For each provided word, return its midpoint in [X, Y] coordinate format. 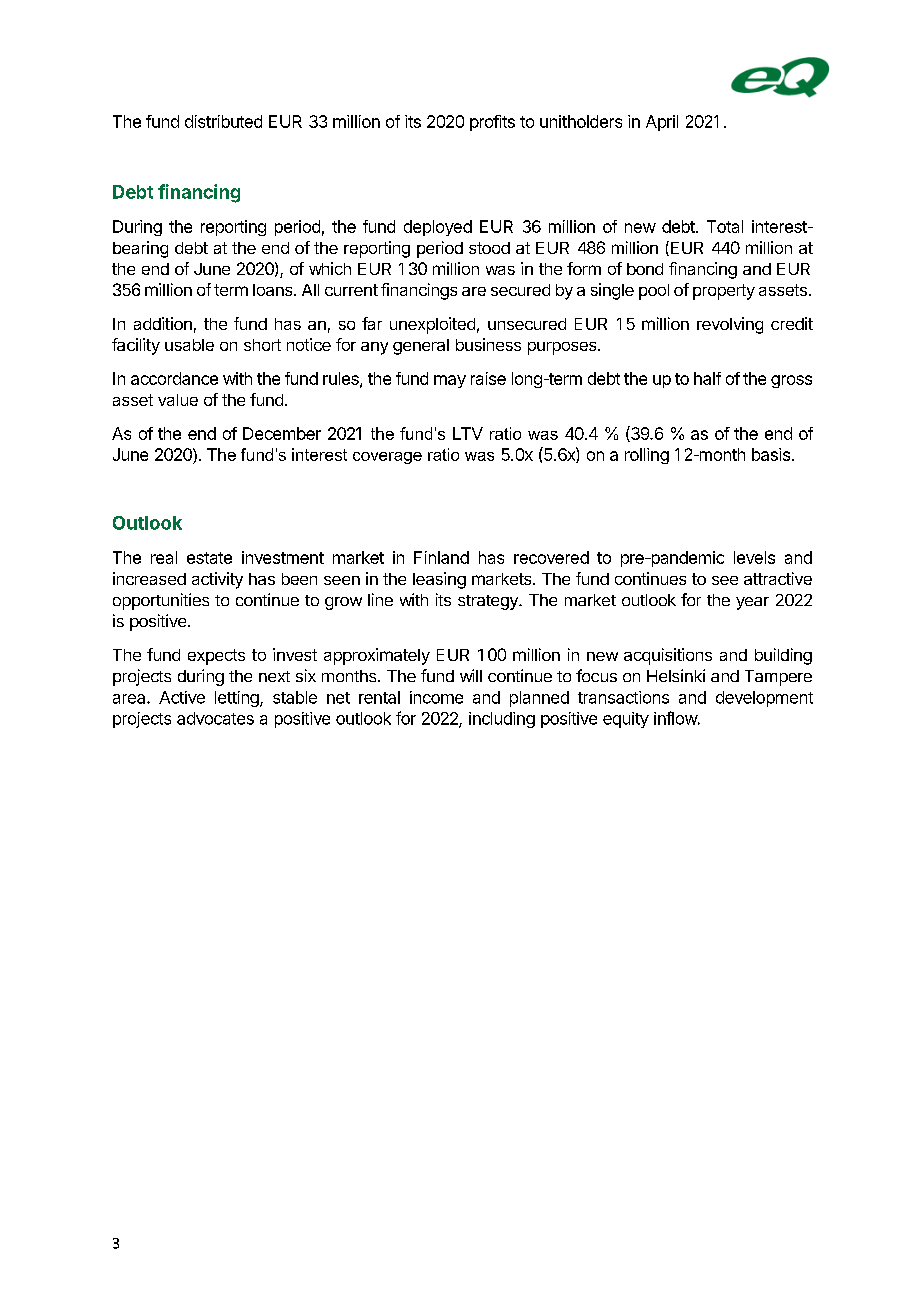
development [764, 699]
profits [492, 123]
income [436, 697]
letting [238, 699]
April [662, 123]
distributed [223, 121]
